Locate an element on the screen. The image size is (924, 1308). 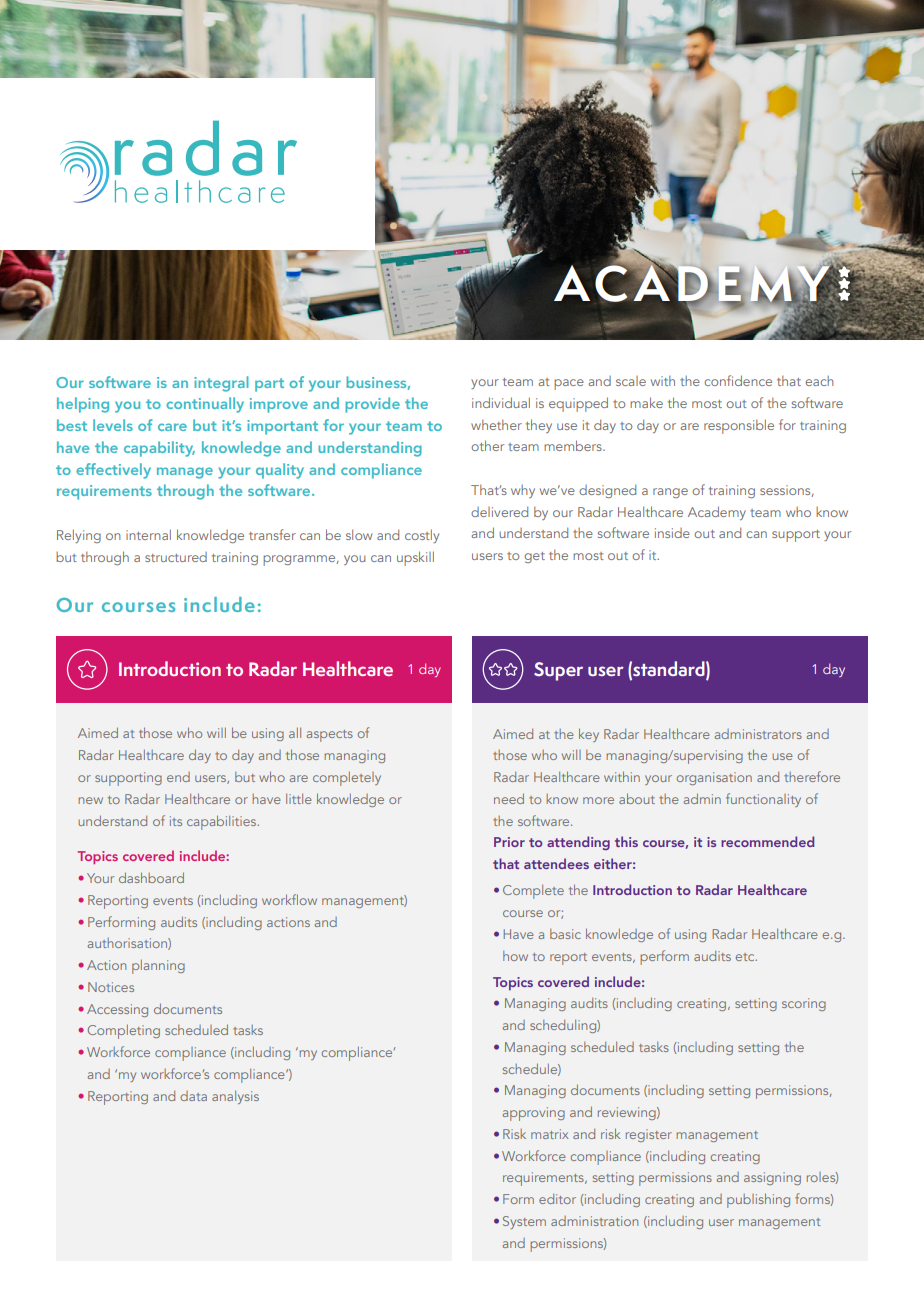
publishing is located at coordinates (758, 1200).
